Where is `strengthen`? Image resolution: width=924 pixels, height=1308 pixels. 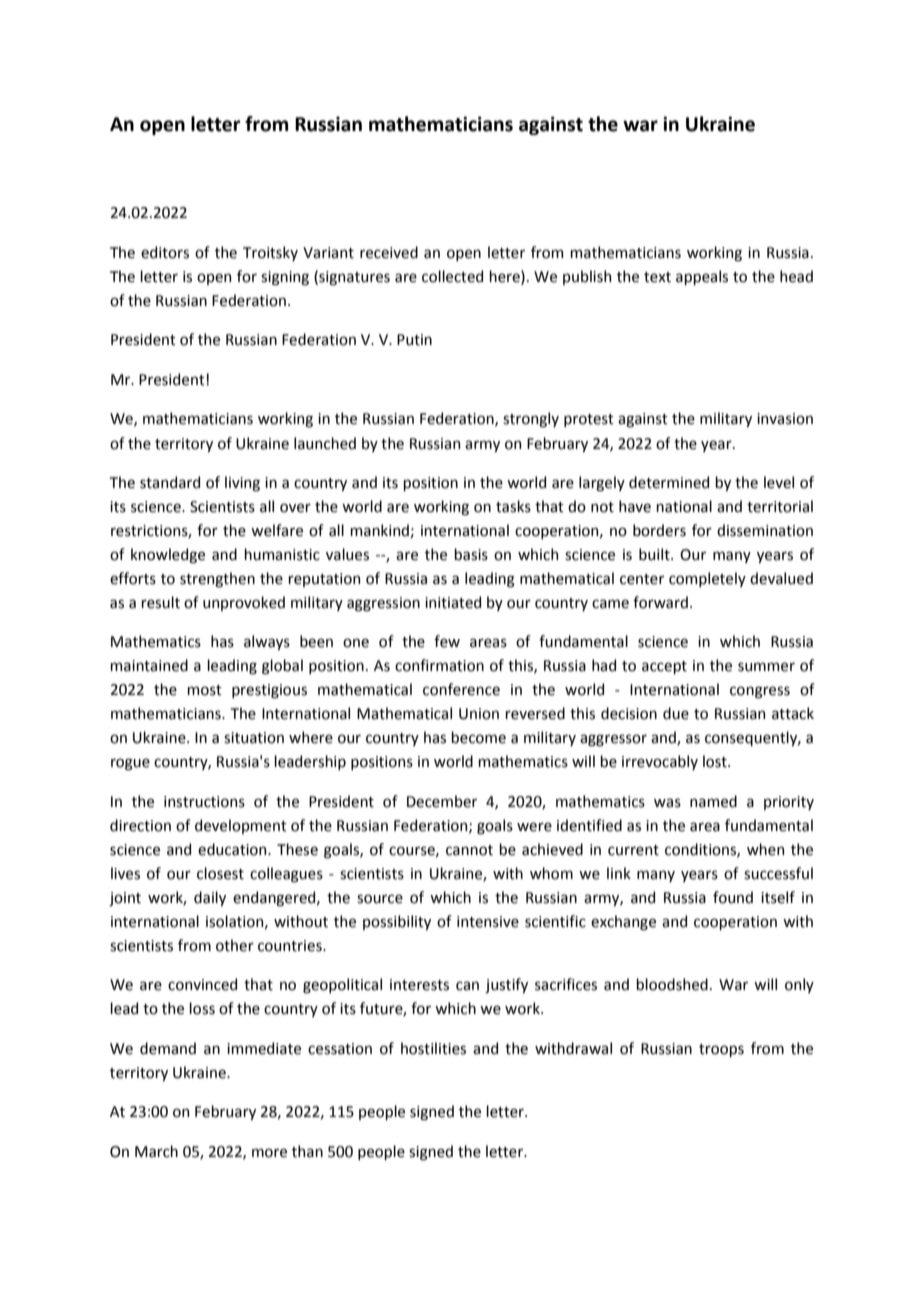
strengthen is located at coordinates (217, 580).
